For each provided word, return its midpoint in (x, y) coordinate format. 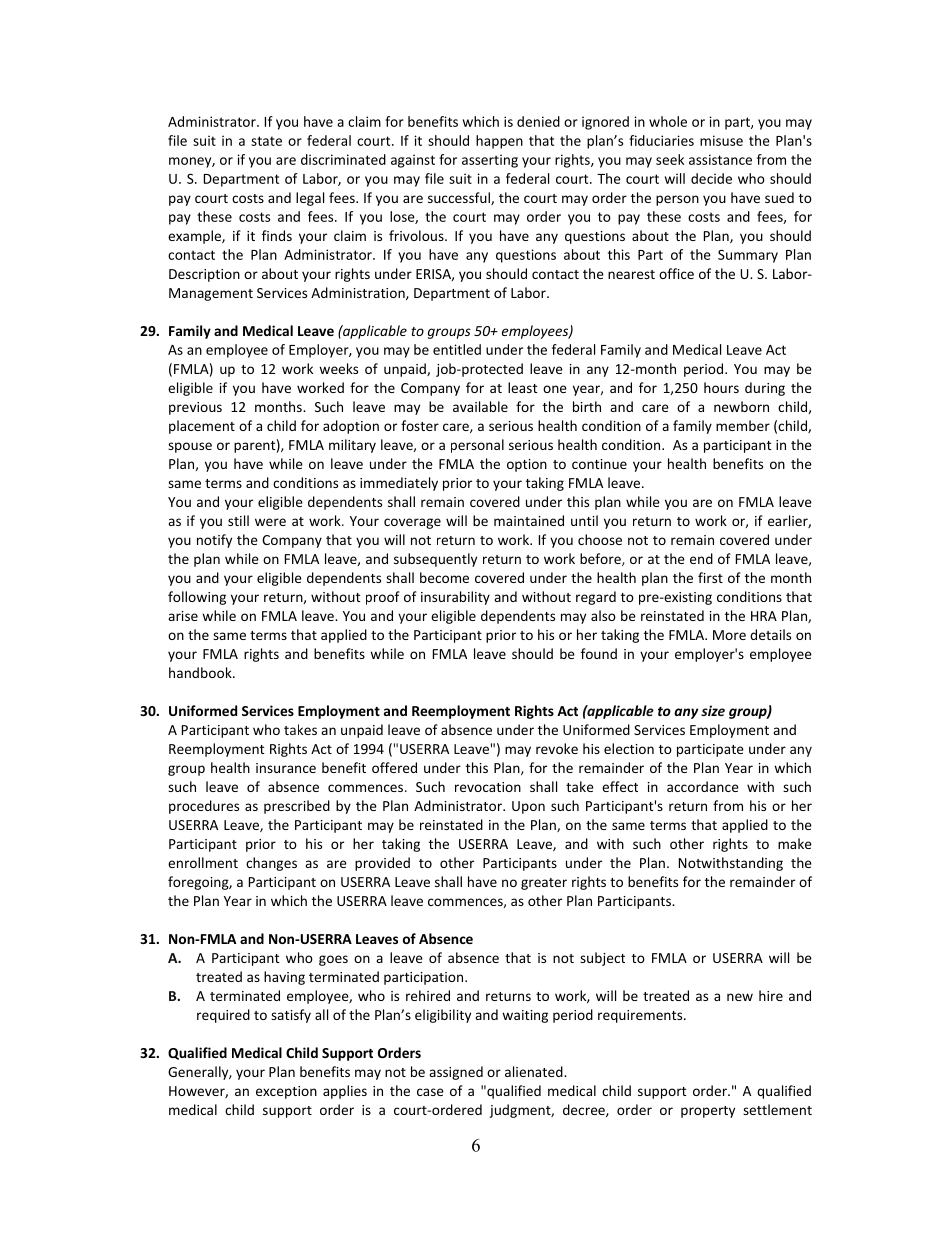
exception (286, 1092)
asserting (490, 161)
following (197, 598)
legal (310, 199)
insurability (455, 598)
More (729, 635)
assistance (720, 159)
